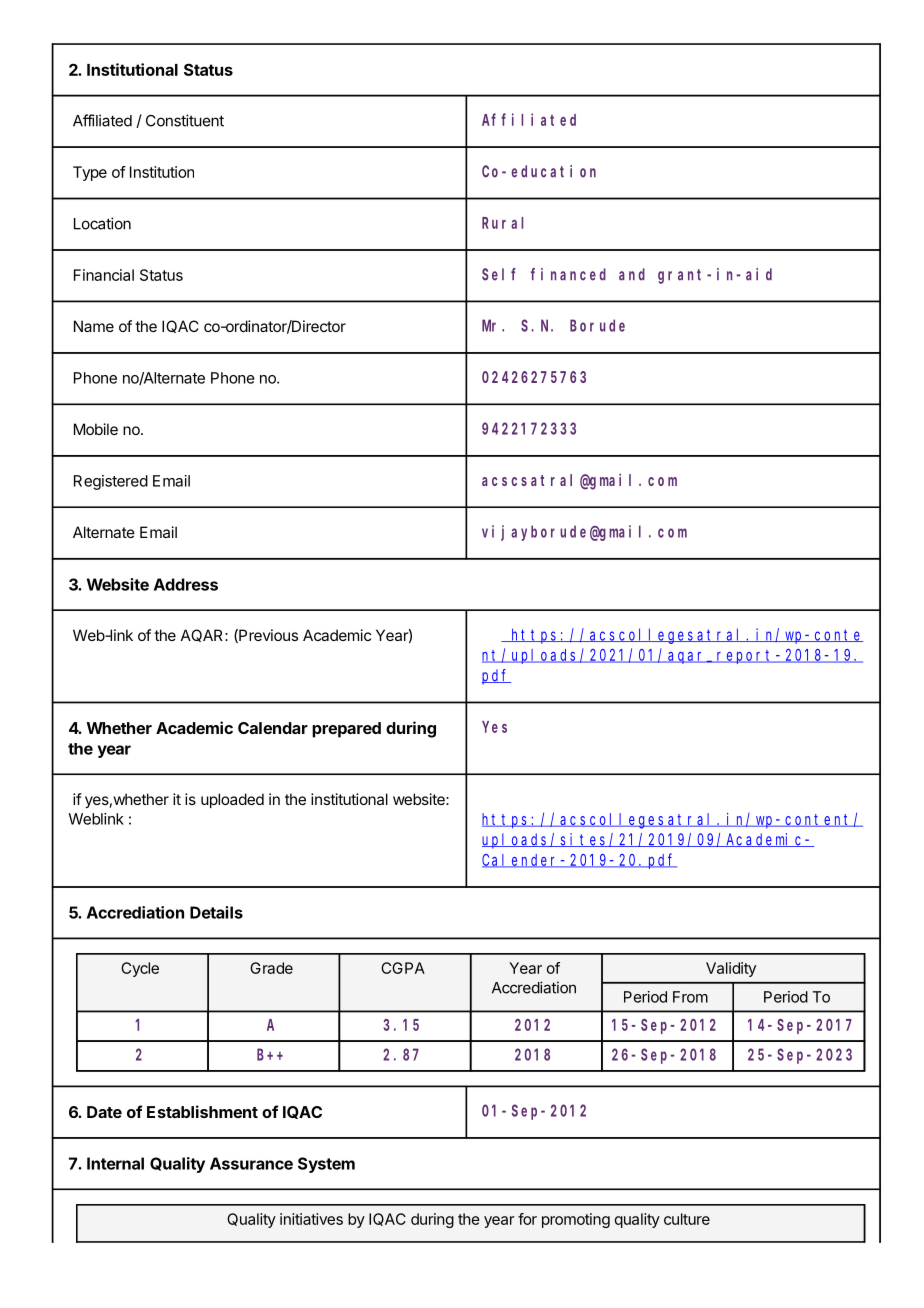  I want to click on Mobile, so click(96, 429).
